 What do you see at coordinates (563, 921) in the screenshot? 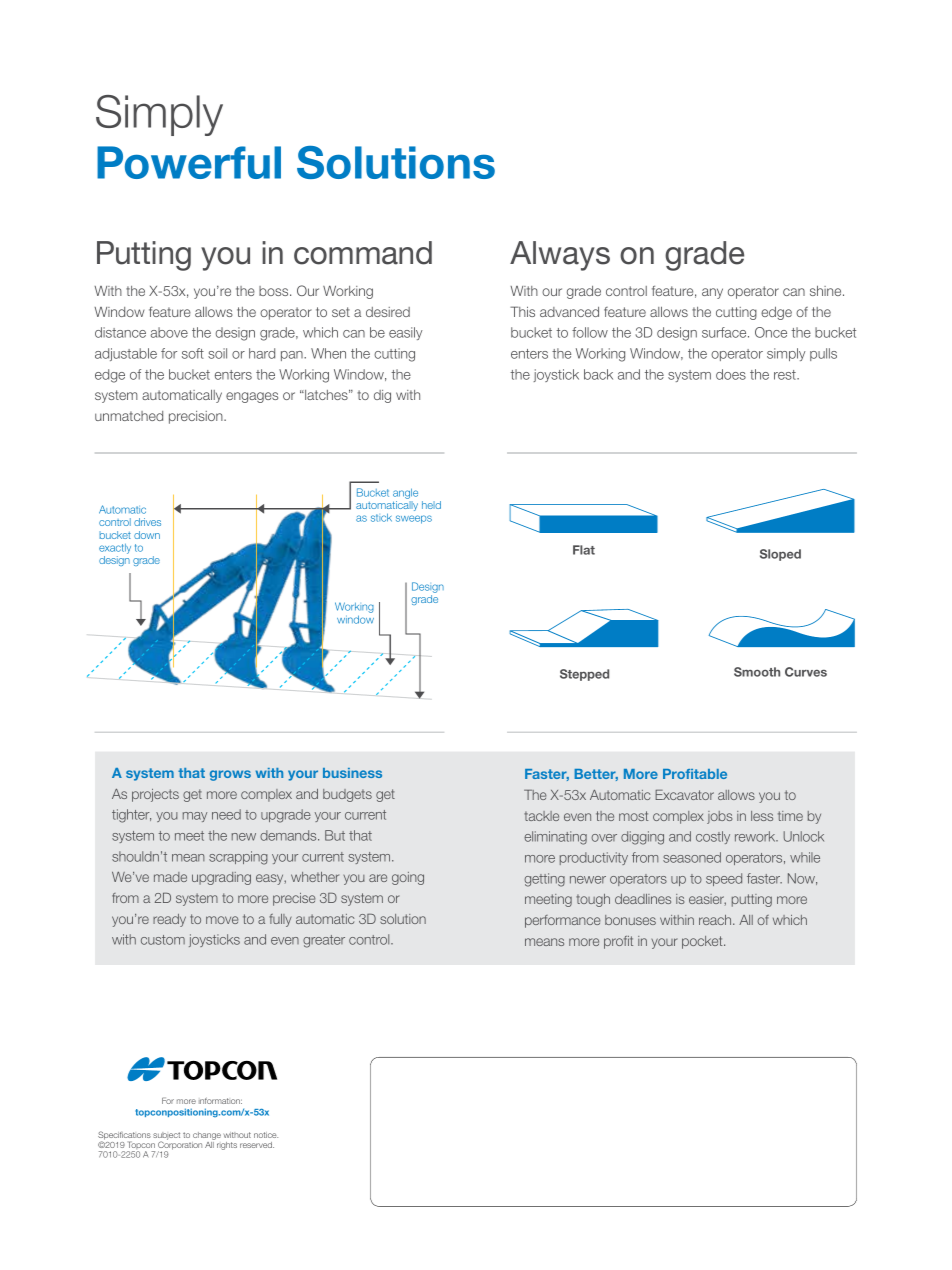
I see `performance` at bounding box center [563, 921].
